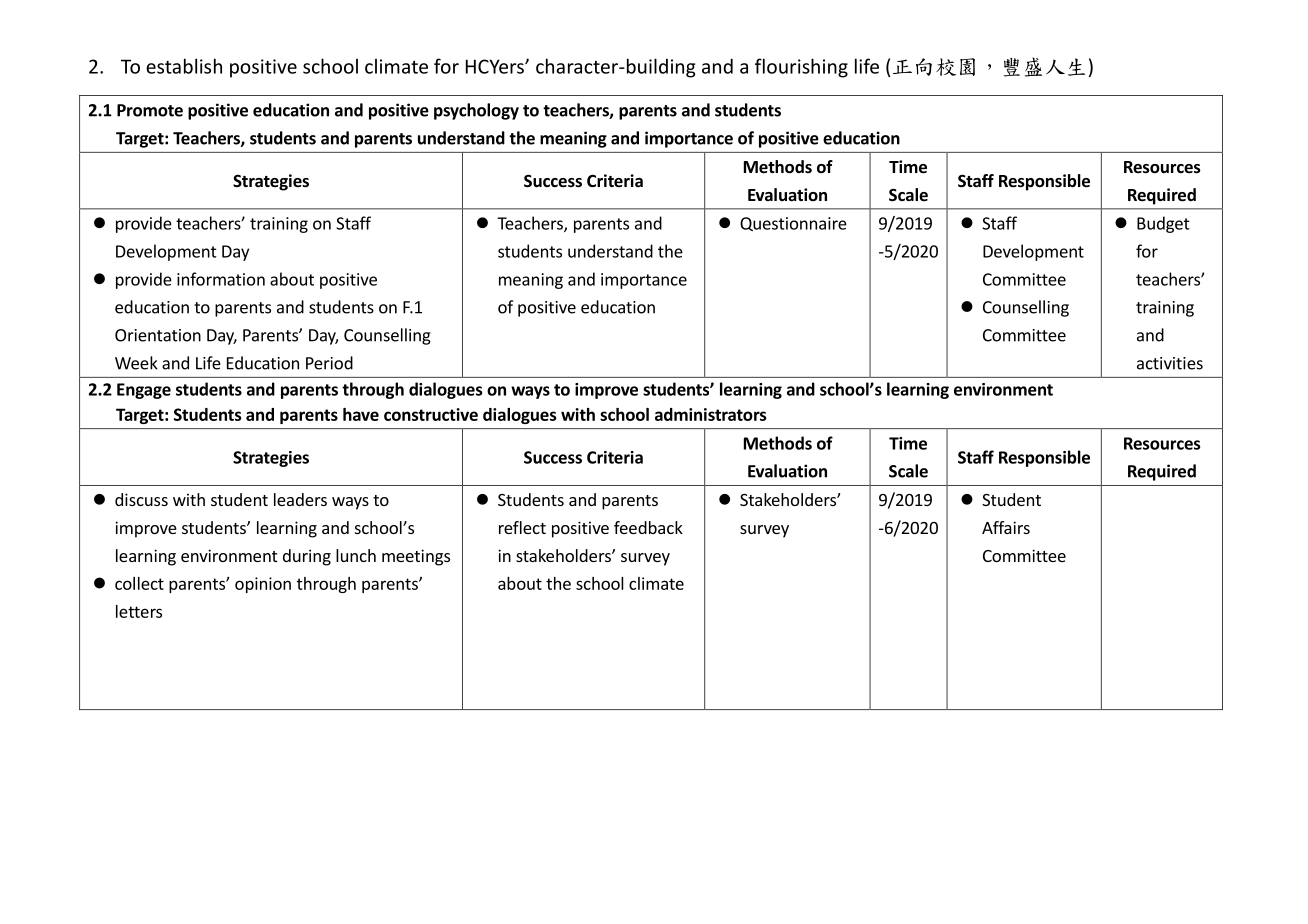  I want to click on administrators, so click(711, 414).
